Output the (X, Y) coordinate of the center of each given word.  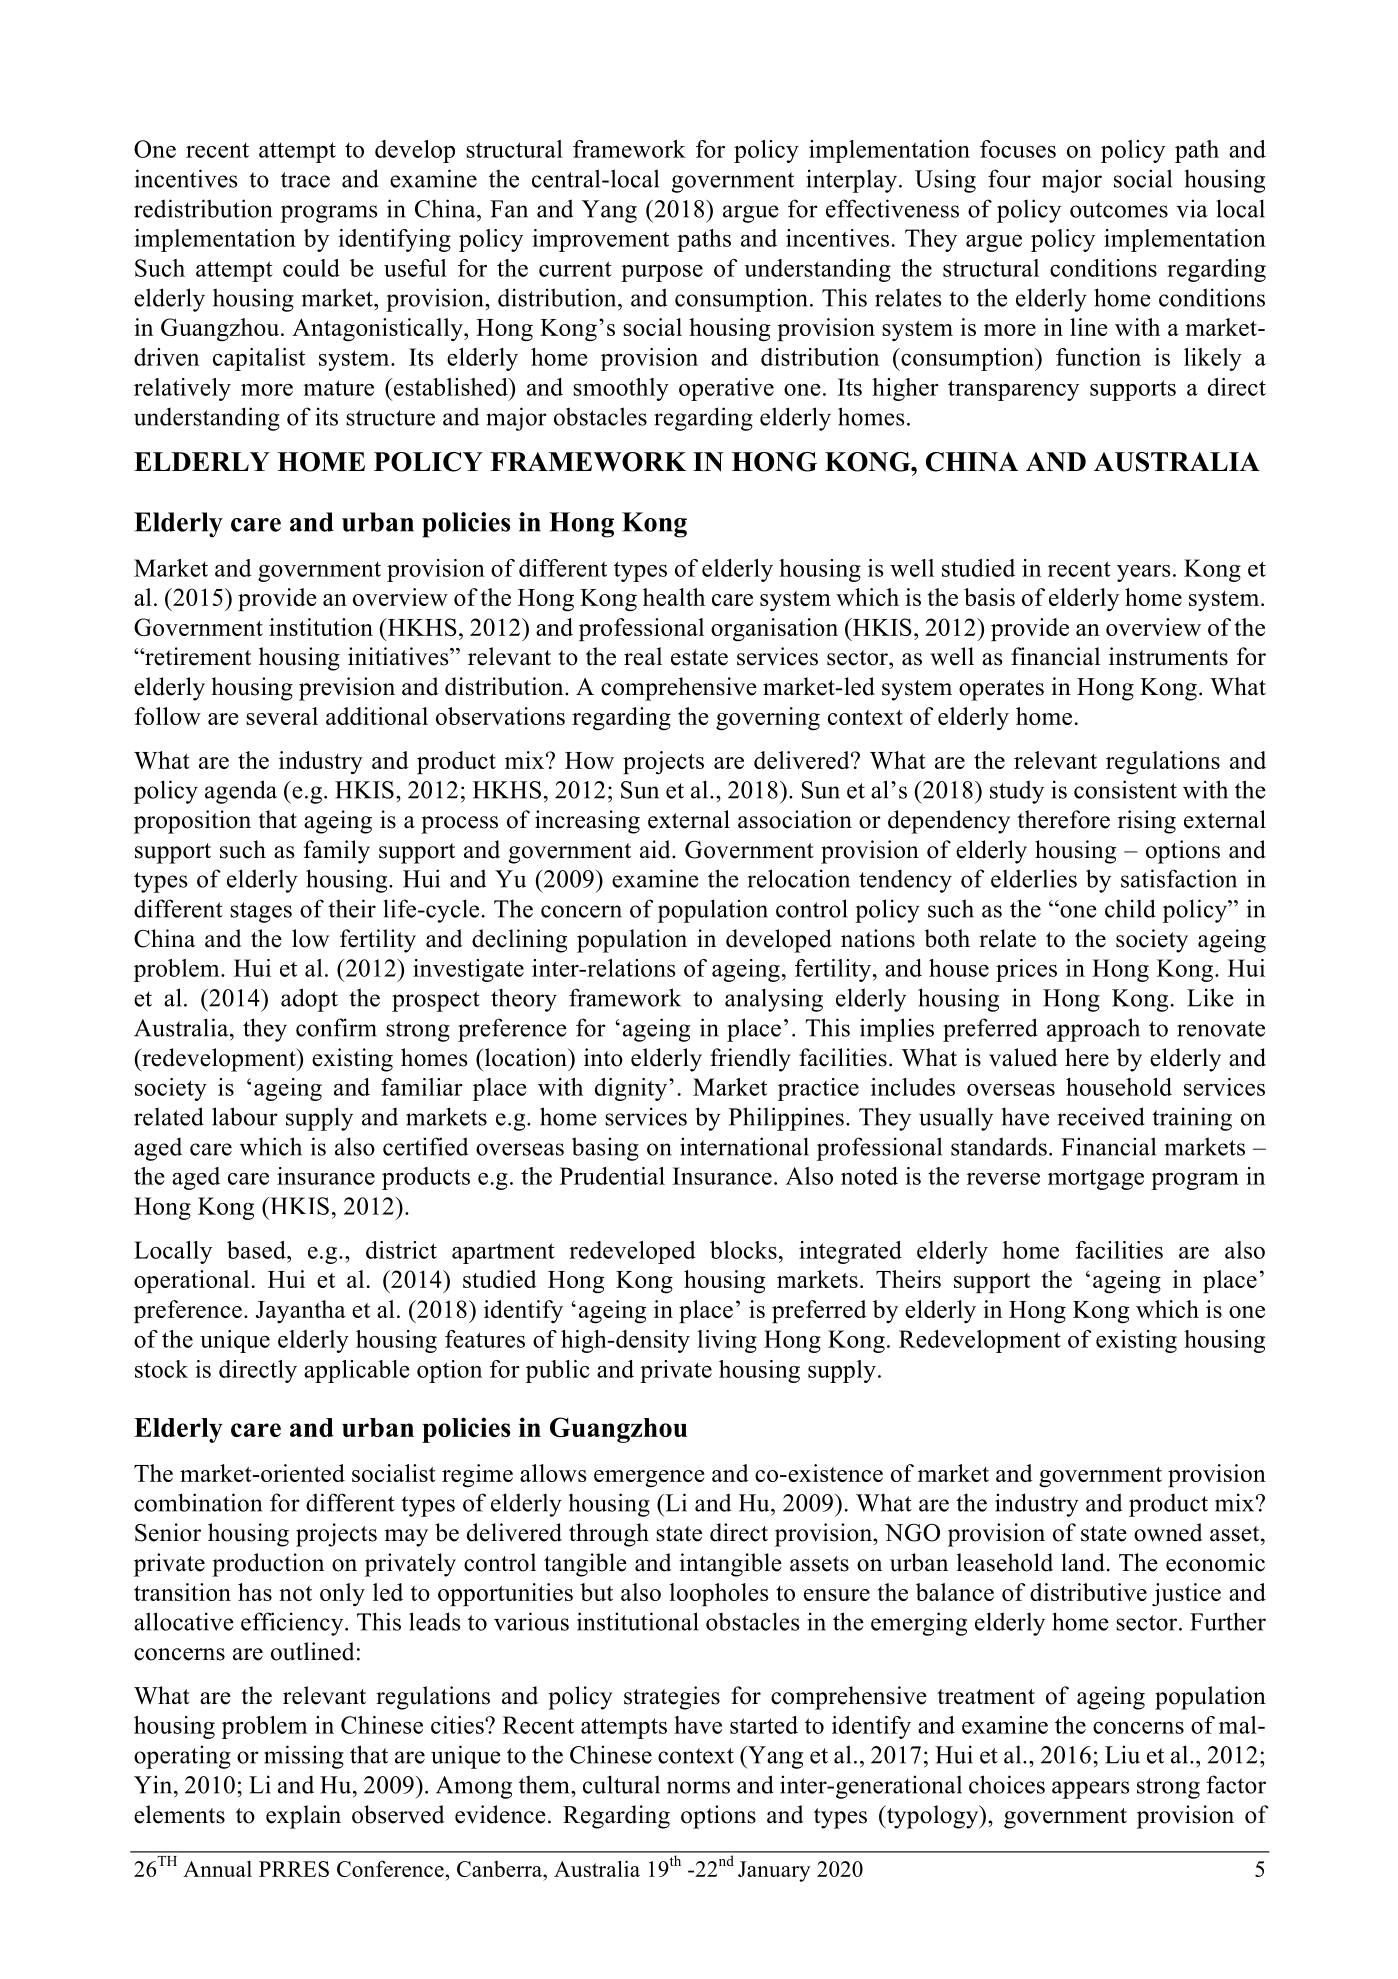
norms (698, 1787)
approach (1093, 1030)
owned (1168, 1532)
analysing (774, 1000)
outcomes (1119, 210)
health (674, 597)
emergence (649, 1479)
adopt (309, 1000)
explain (303, 1817)
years (1144, 573)
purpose (662, 273)
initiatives (399, 656)
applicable (357, 1371)
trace (305, 180)
